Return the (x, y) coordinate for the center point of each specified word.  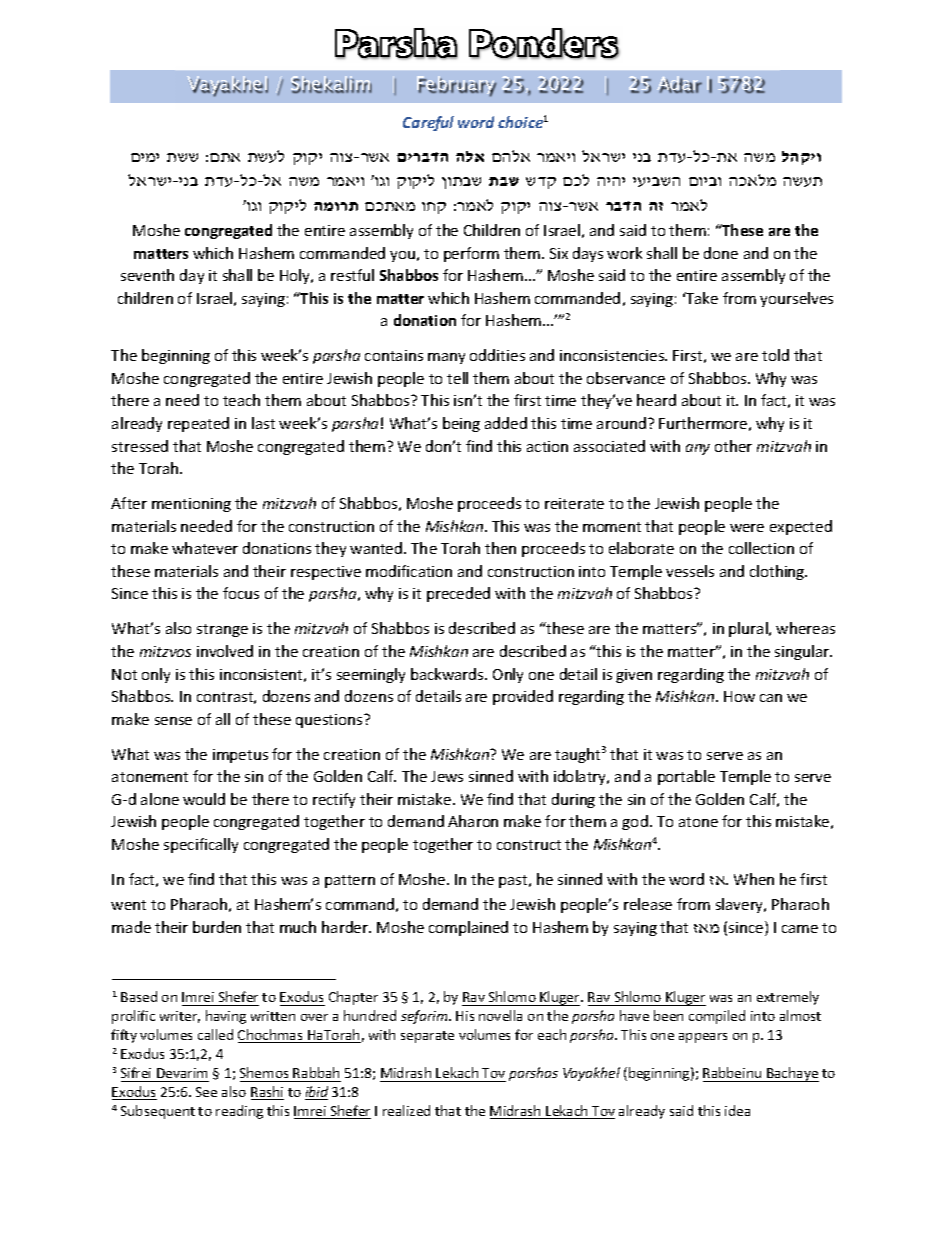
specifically (201, 845)
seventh (147, 275)
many (446, 358)
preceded (458, 594)
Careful (428, 123)
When (754, 879)
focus (241, 593)
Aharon (473, 821)
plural (749, 629)
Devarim (182, 1073)
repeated (198, 424)
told (775, 355)
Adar (679, 84)
